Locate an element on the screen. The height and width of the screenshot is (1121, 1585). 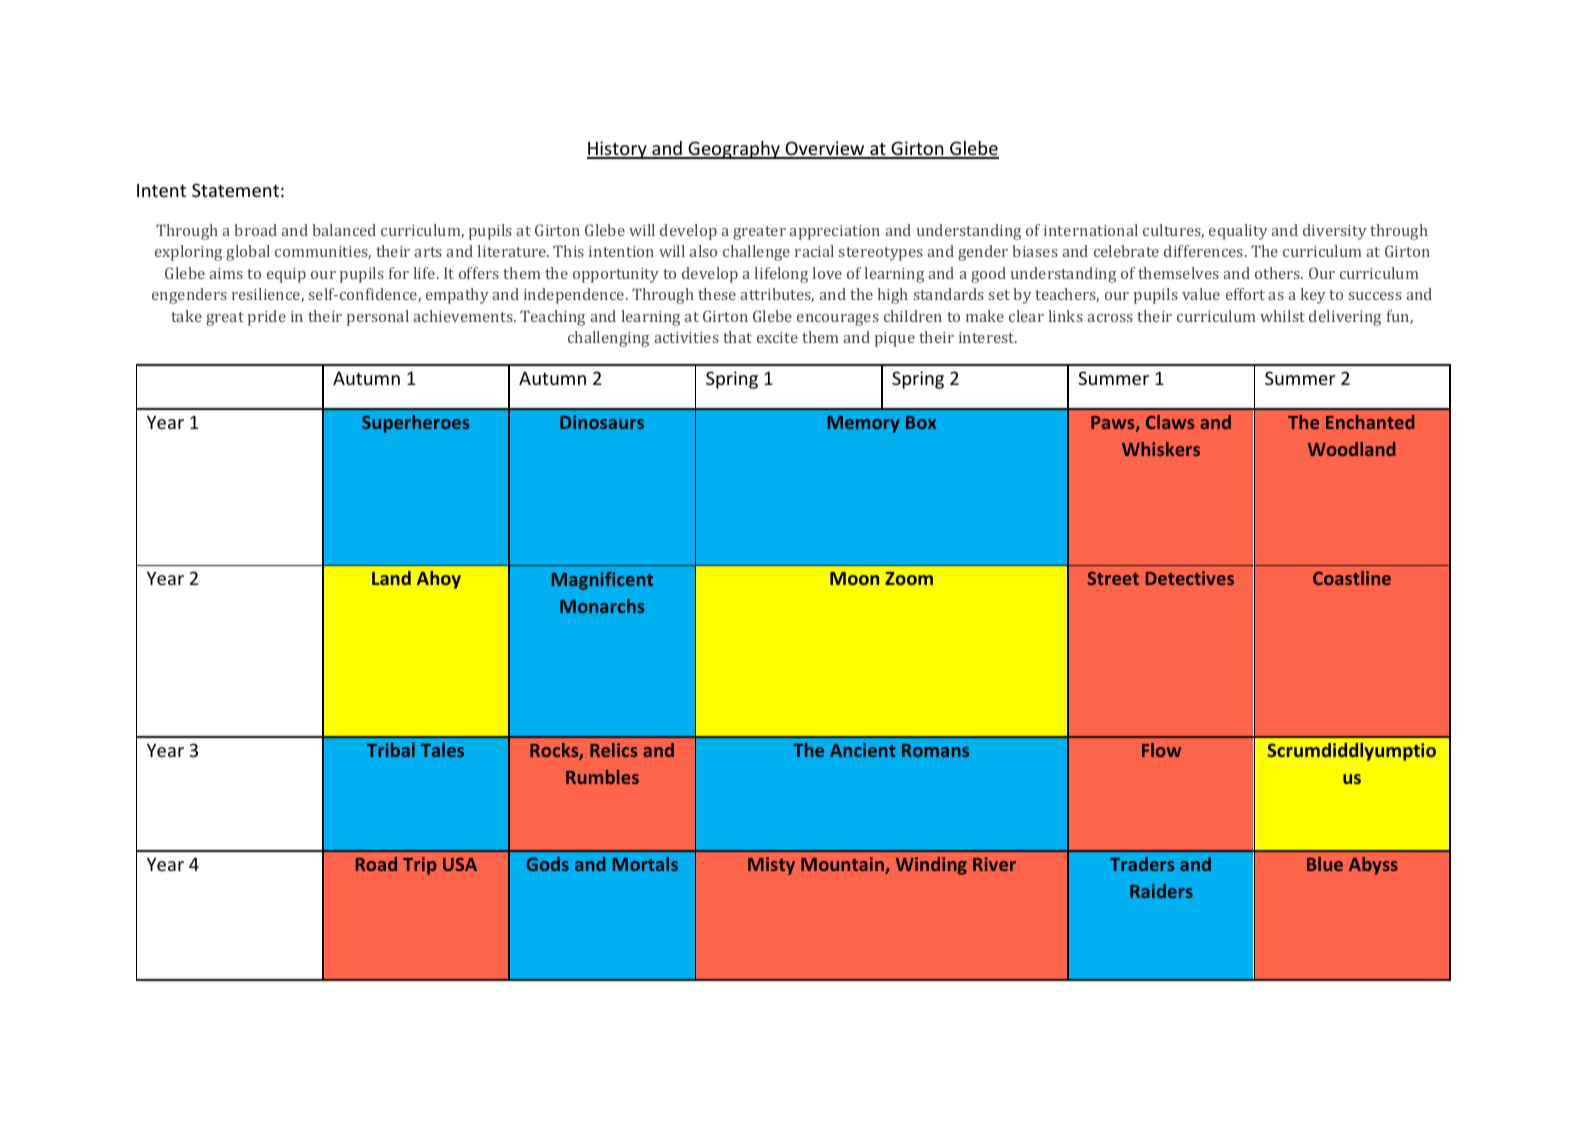
equality is located at coordinates (1238, 232).
